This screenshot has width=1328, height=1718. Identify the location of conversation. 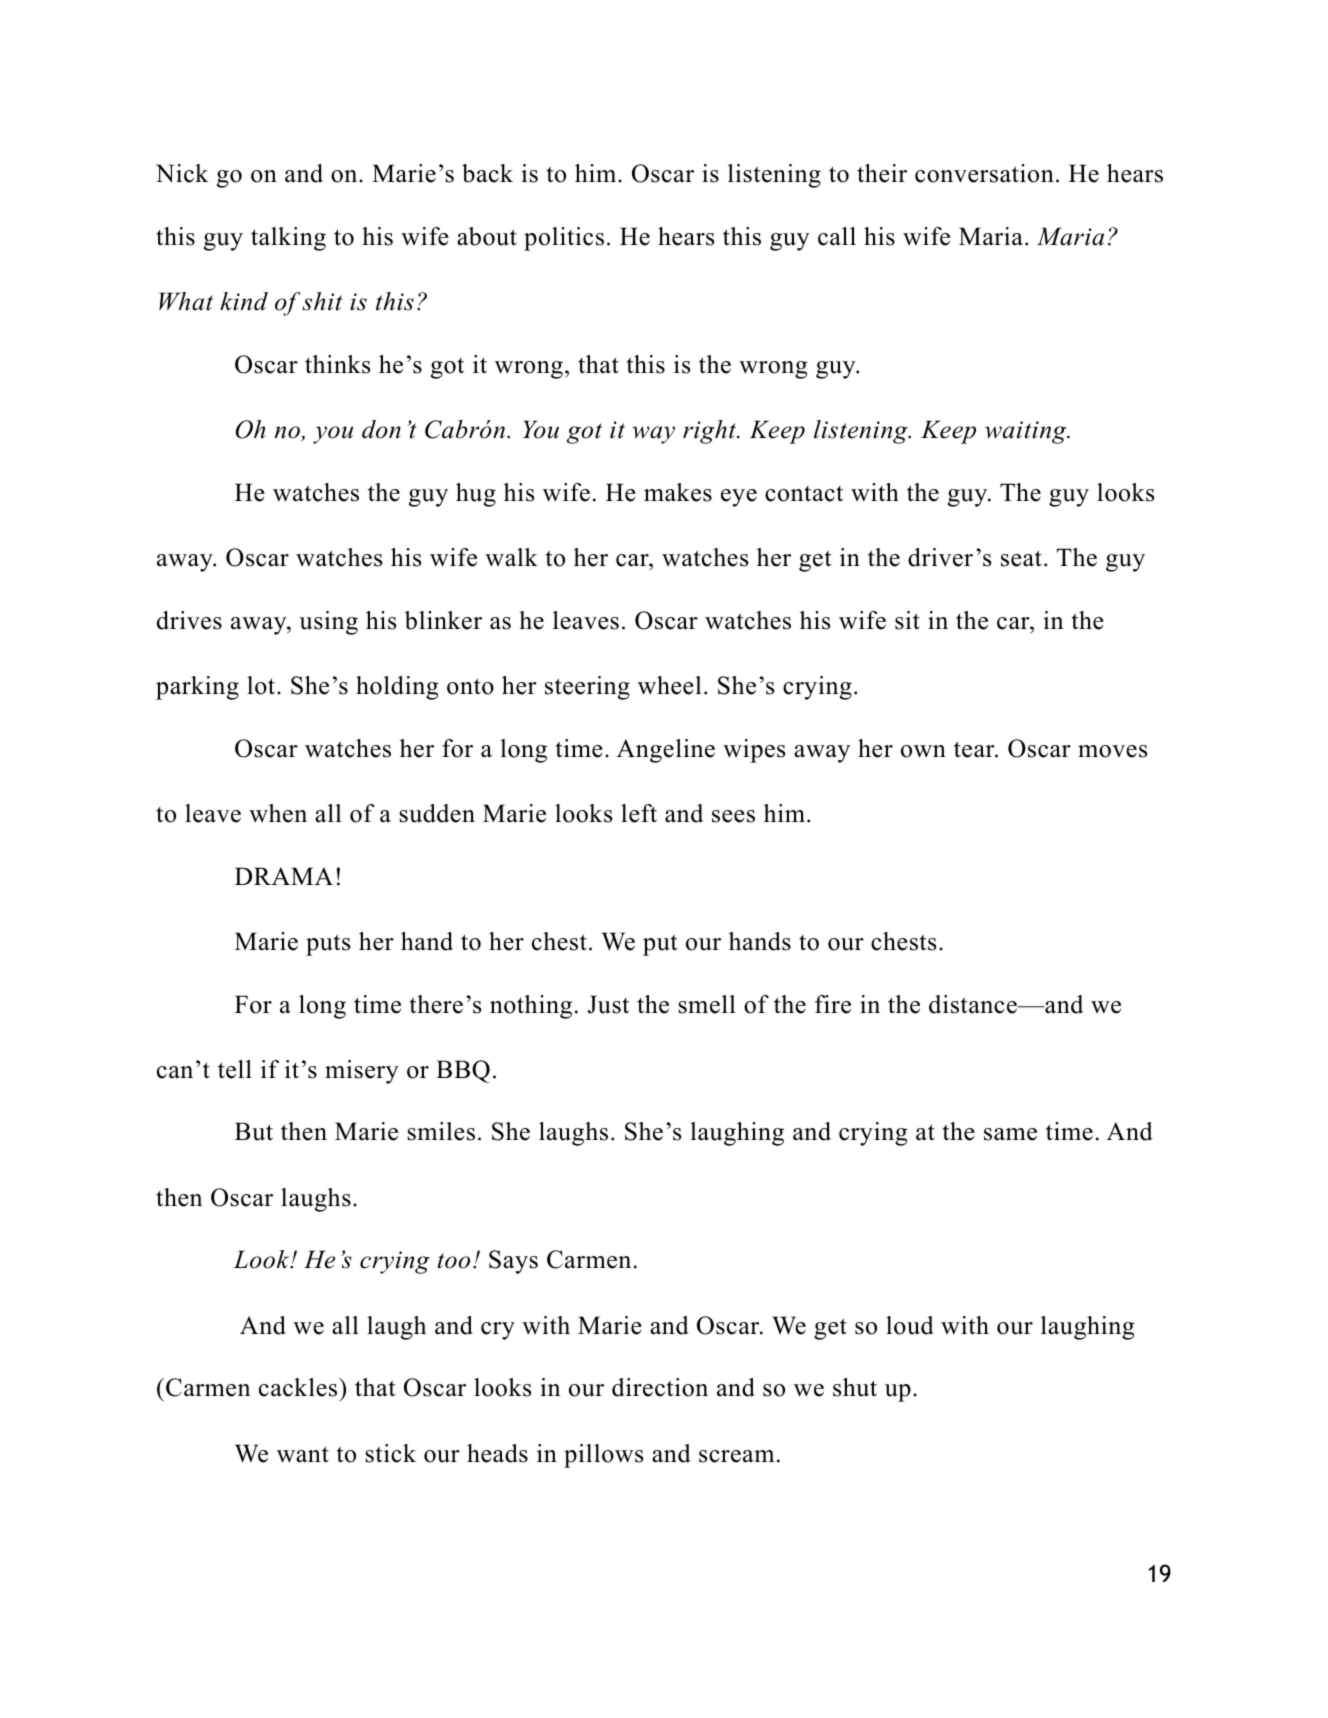
(984, 173).
